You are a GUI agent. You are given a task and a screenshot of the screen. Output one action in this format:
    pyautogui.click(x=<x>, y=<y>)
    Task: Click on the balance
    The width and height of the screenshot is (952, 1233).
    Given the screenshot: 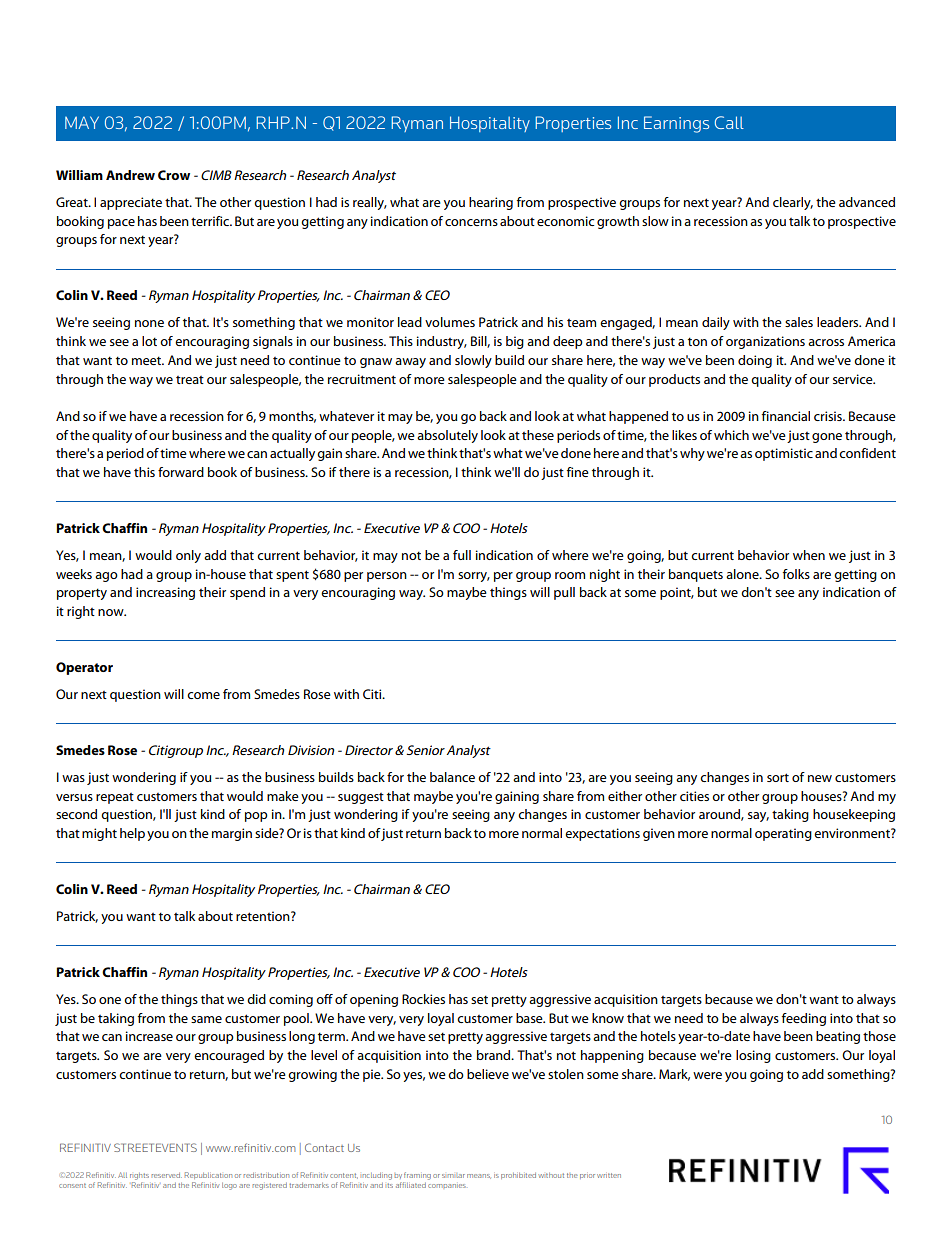 What is the action you would take?
    pyautogui.click(x=452, y=777)
